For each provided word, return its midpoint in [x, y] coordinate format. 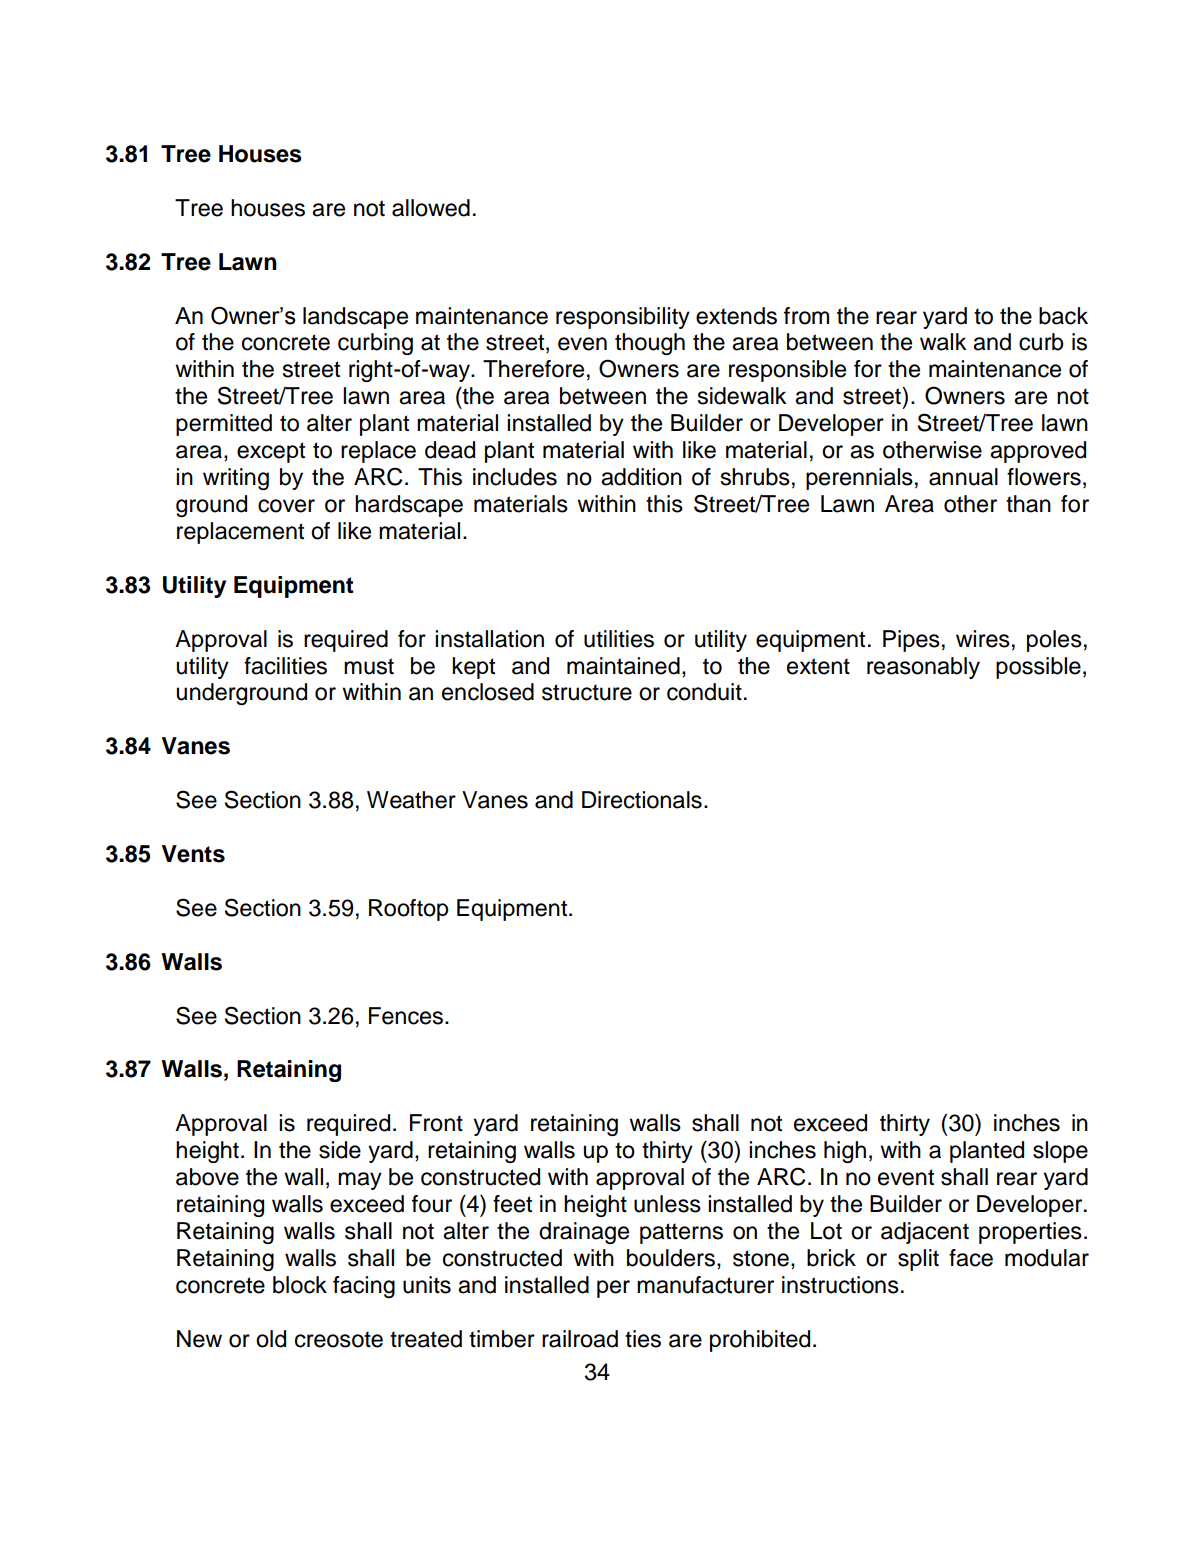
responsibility [623, 318]
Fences [407, 1016]
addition [641, 477]
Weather [411, 800]
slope [1060, 1152]
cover [286, 506]
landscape [355, 318]
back [1063, 316]
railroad [580, 1339]
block [300, 1285]
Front [436, 1123]
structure [587, 692]
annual [963, 477]
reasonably [923, 668]
